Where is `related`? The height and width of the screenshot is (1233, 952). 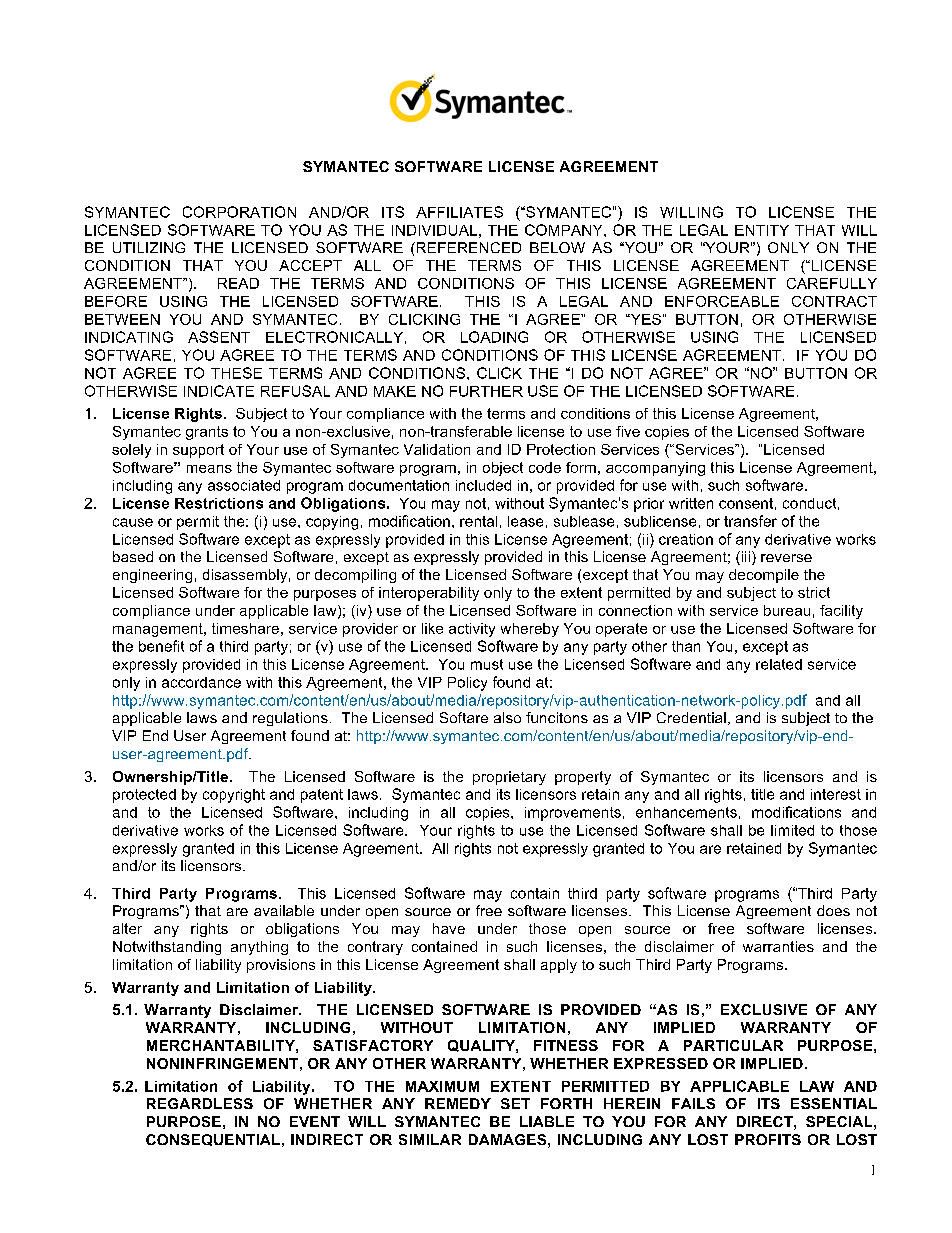
related is located at coordinates (779, 664).
